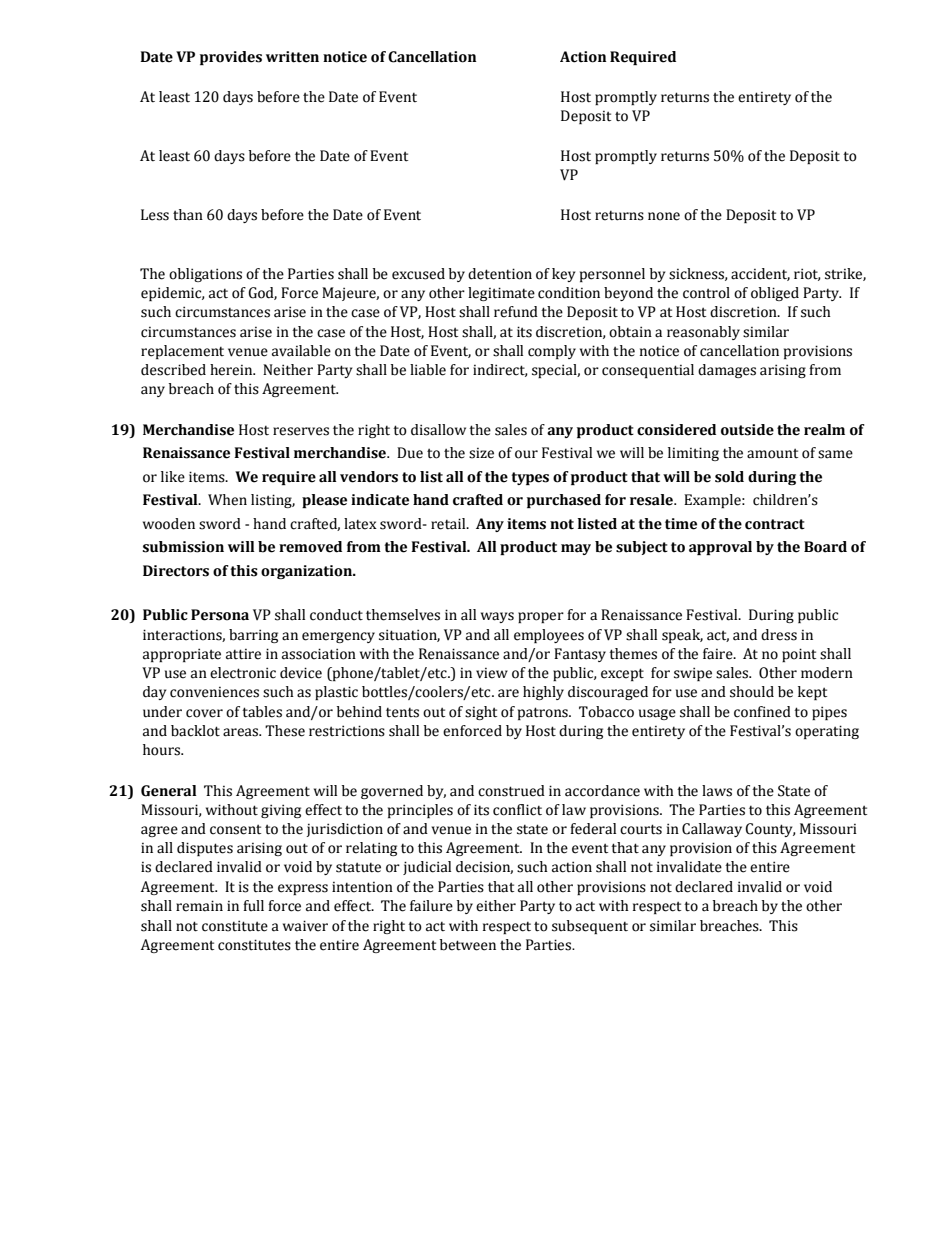 Image resolution: width=952 pixels, height=1233 pixels. I want to click on between, so click(468, 945).
